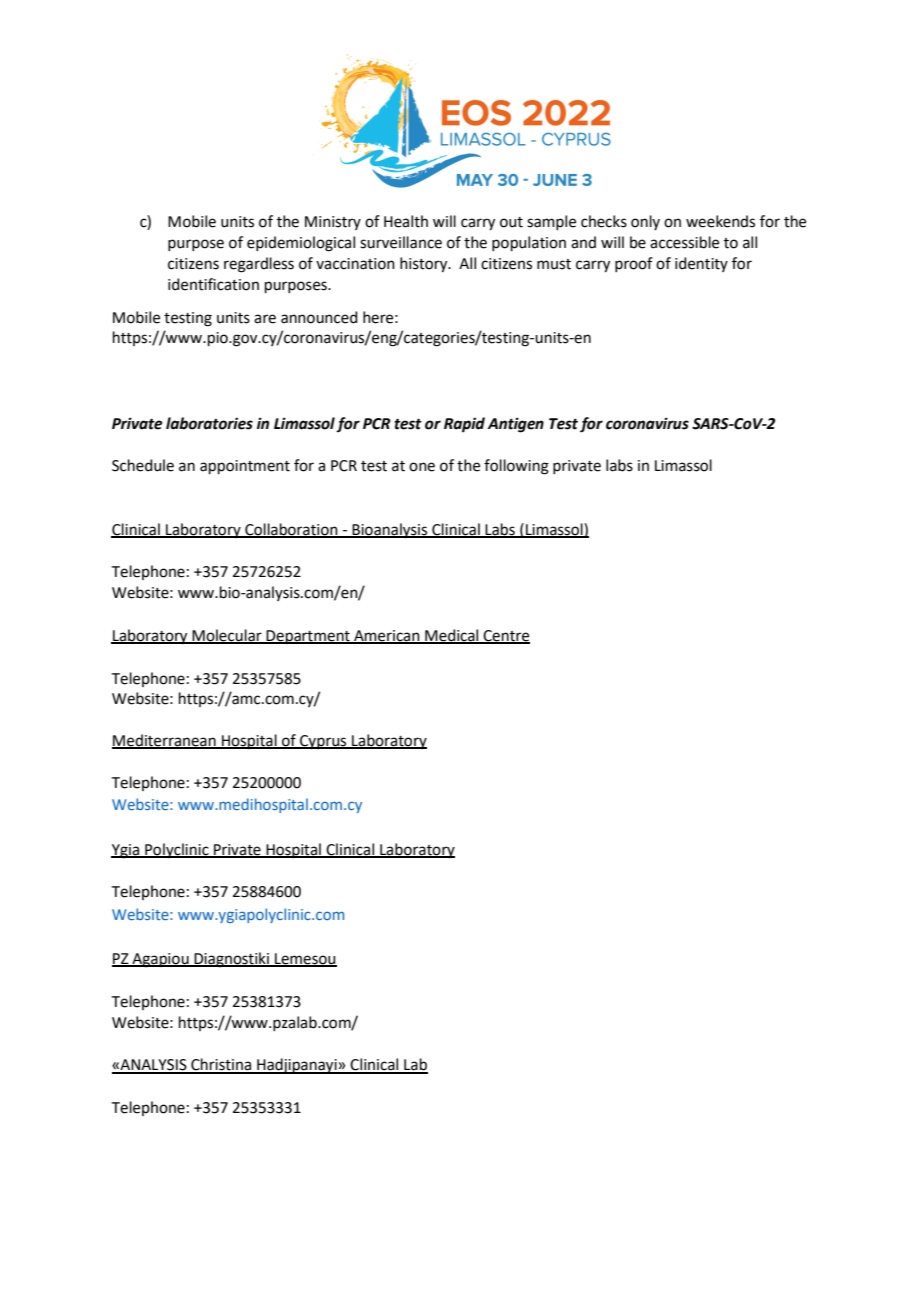  What do you see at coordinates (323, 742) in the screenshot?
I see `Cyprus` at bounding box center [323, 742].
